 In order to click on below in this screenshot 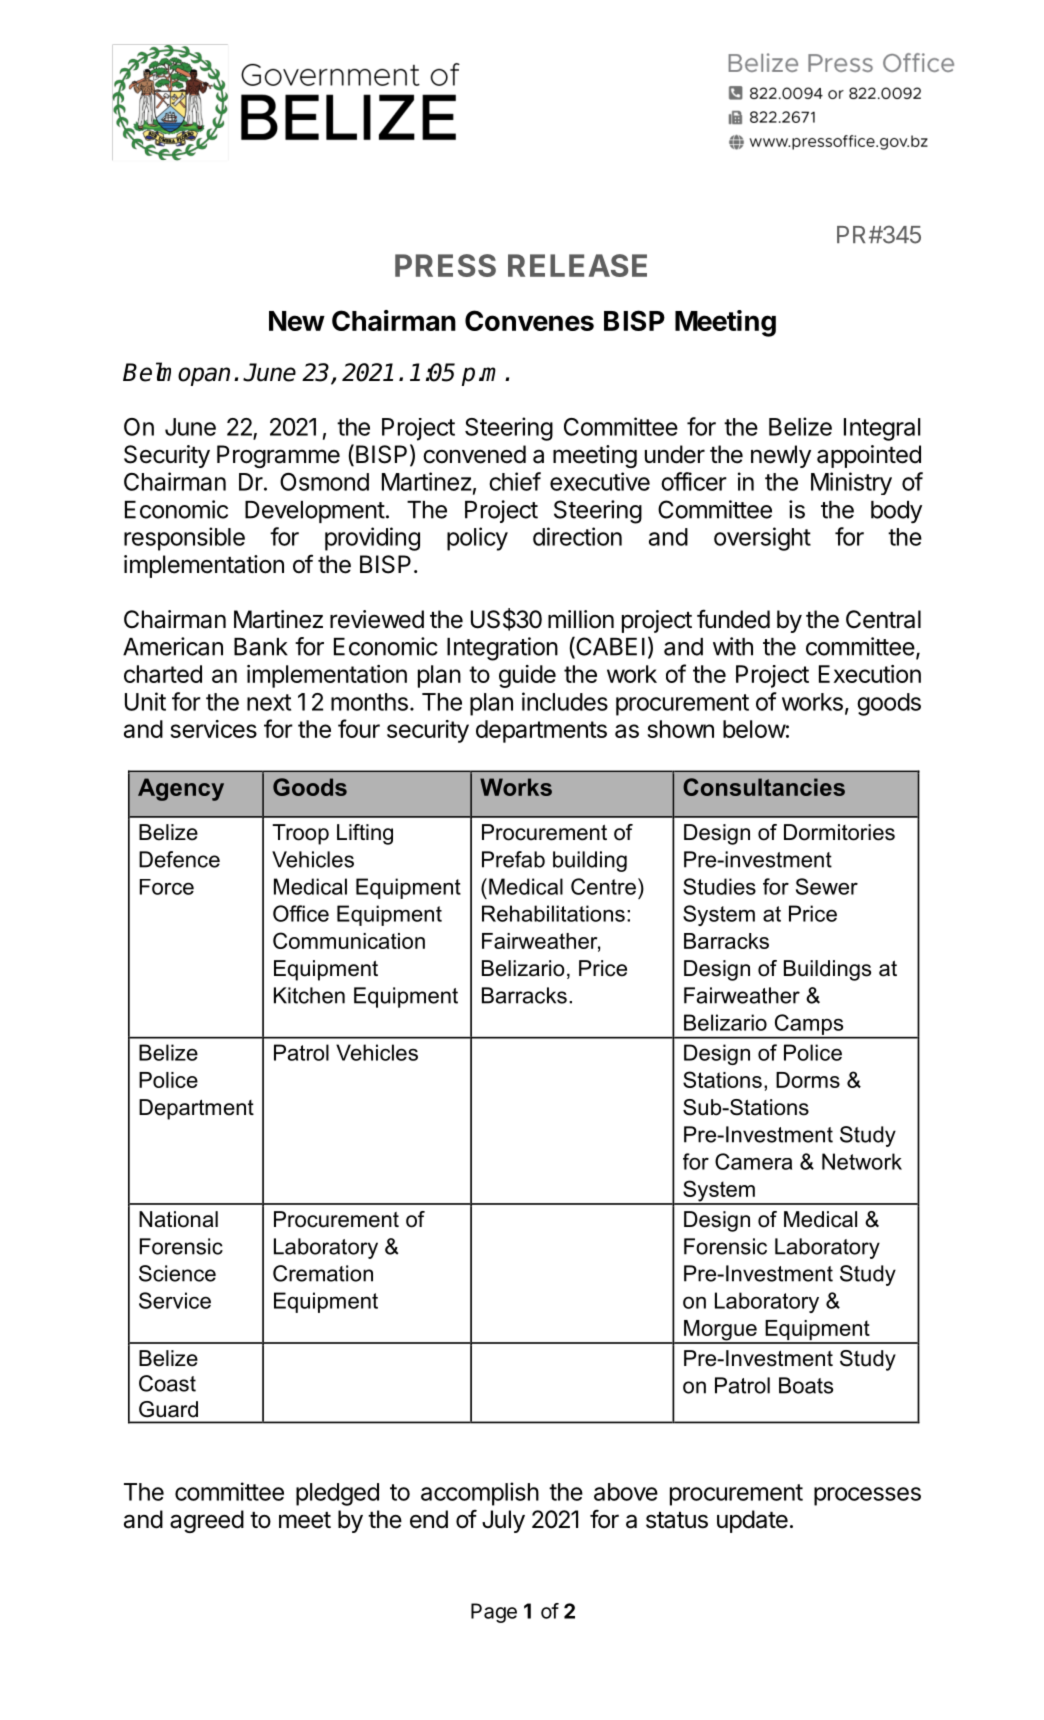, I will do `click(754, 729)`.
